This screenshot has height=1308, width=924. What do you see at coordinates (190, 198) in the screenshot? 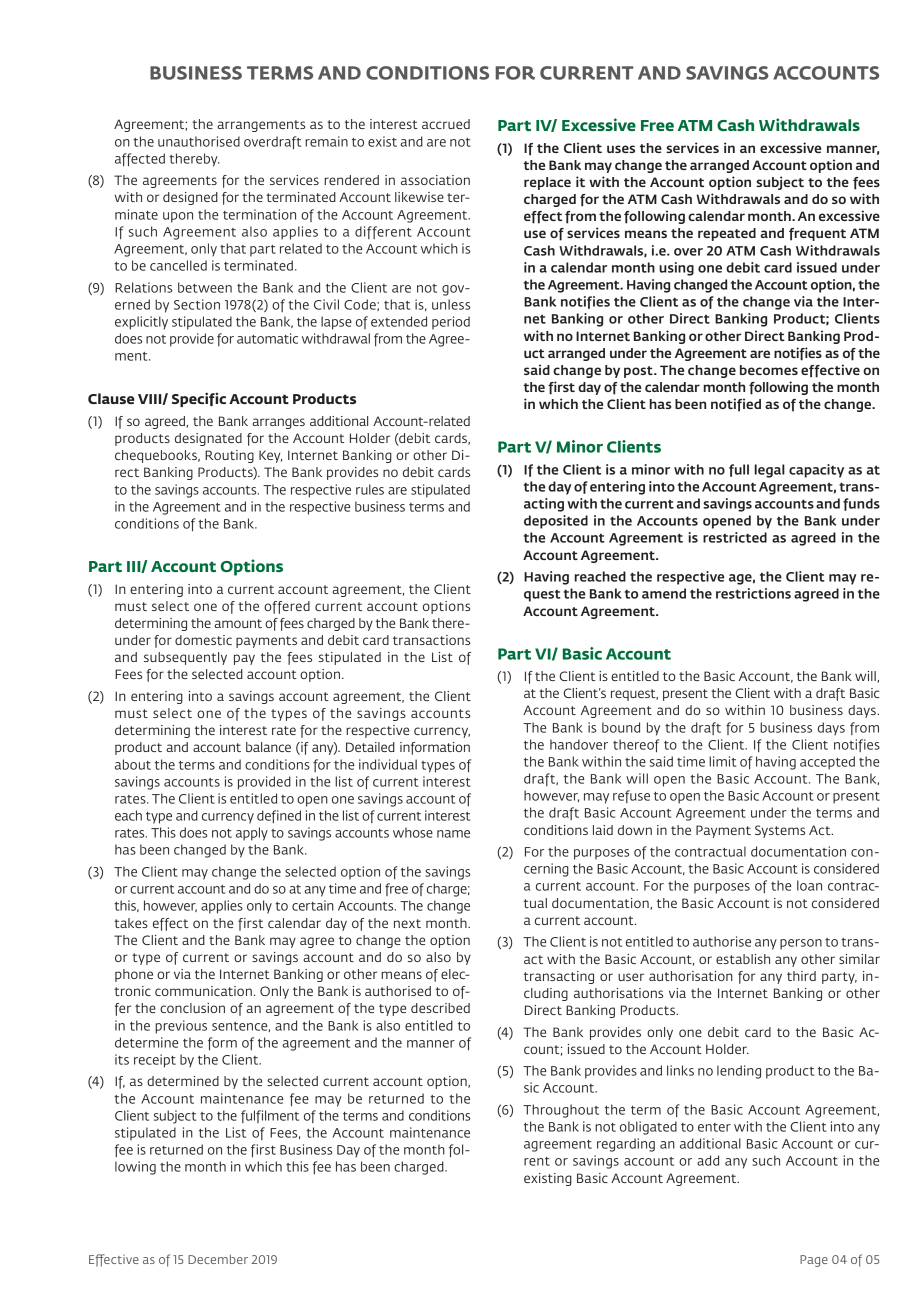
I see `designed` at bounding box center [190, 198].
